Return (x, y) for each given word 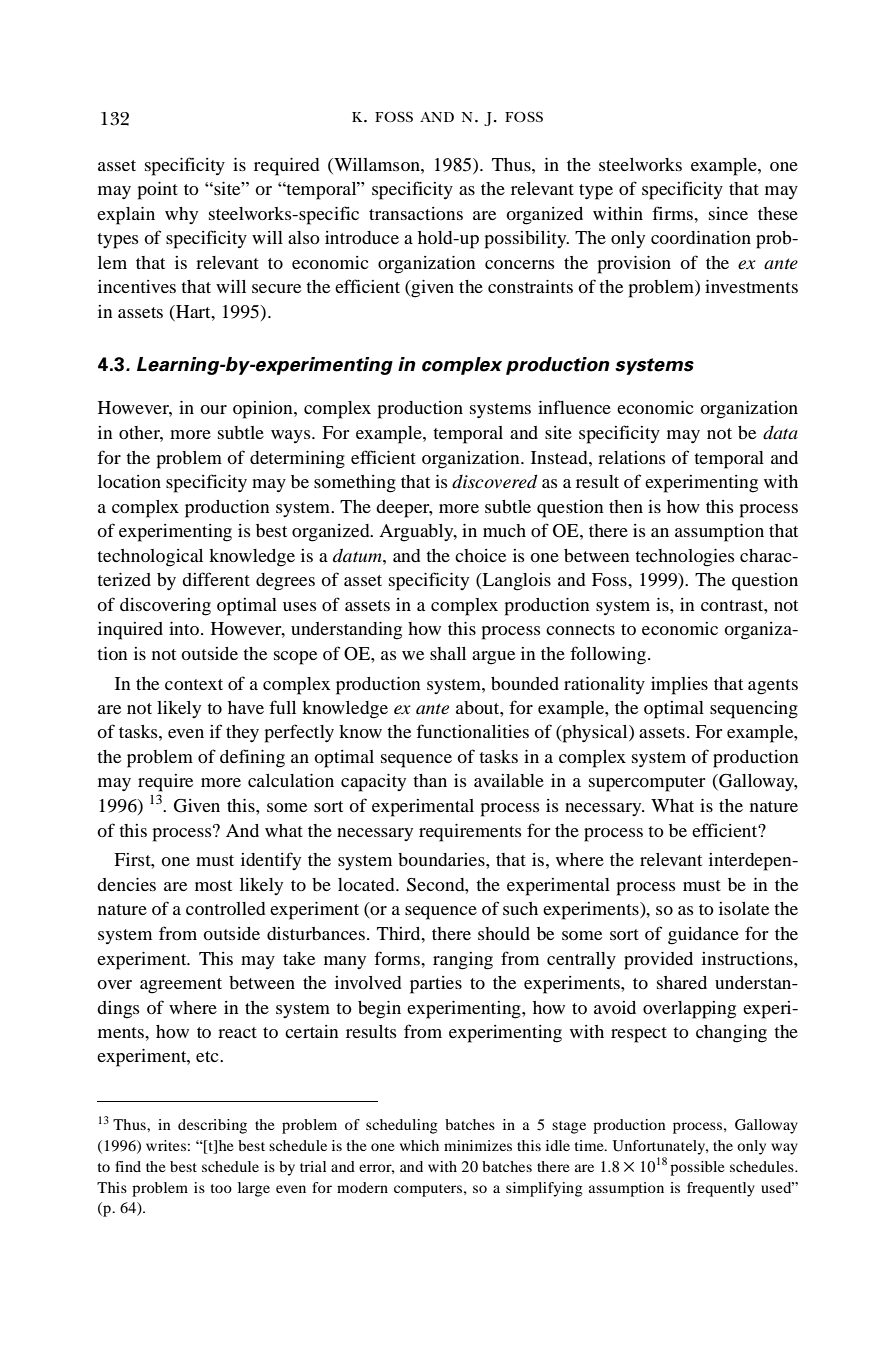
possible (697, 1168)
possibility (526, 240)
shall (448, 653)
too (221, 1188)
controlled (226, 908)
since (728, 213)
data (780, 433)
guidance (703, 936)
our (213, 409)
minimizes (478, 1145)
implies (679, 686)
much (504, 530)
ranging (463, 961)
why (181, 215)
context (194, 684)
